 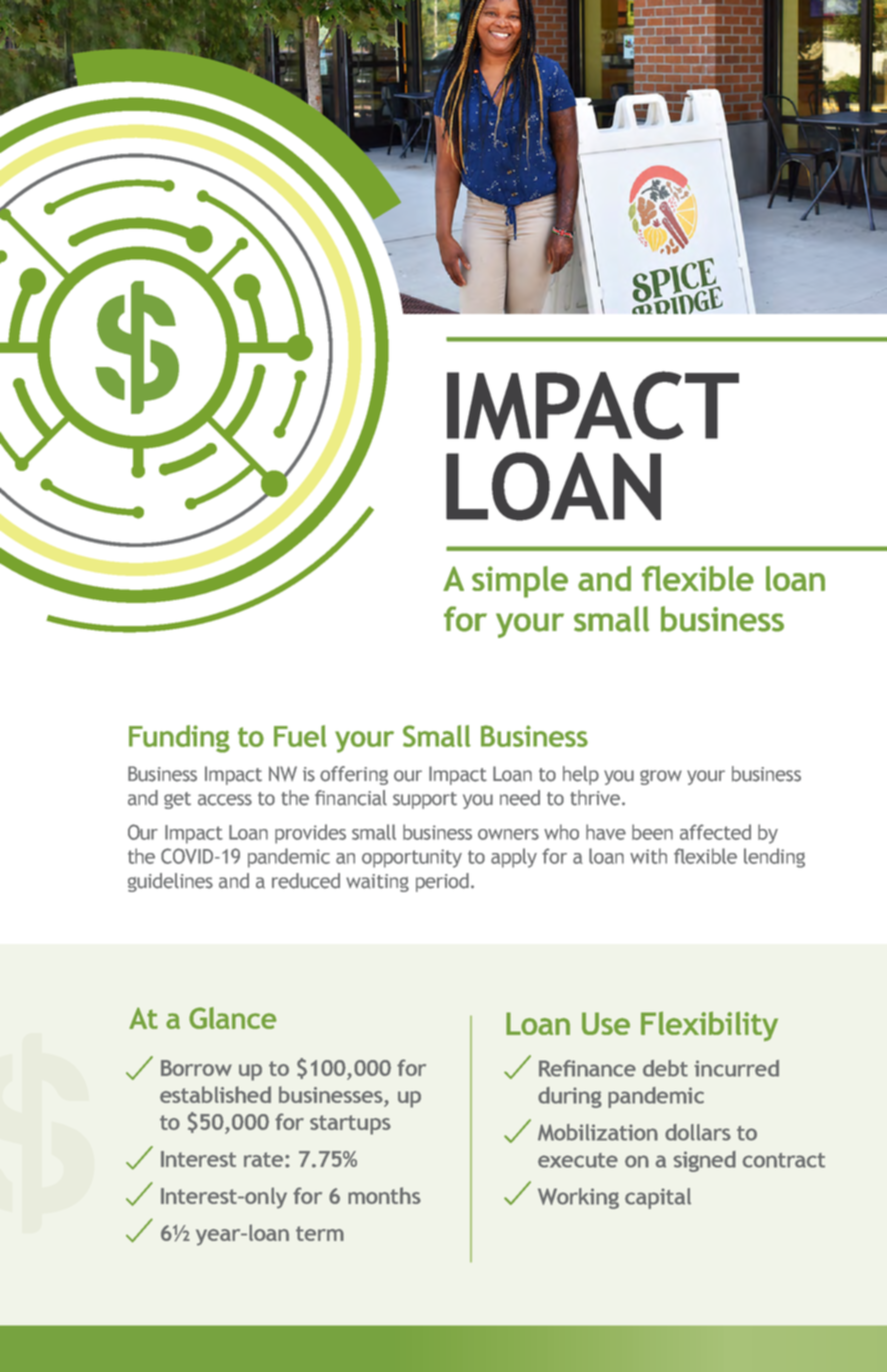 I want to click on Use, so click(x=606, y=1023).
